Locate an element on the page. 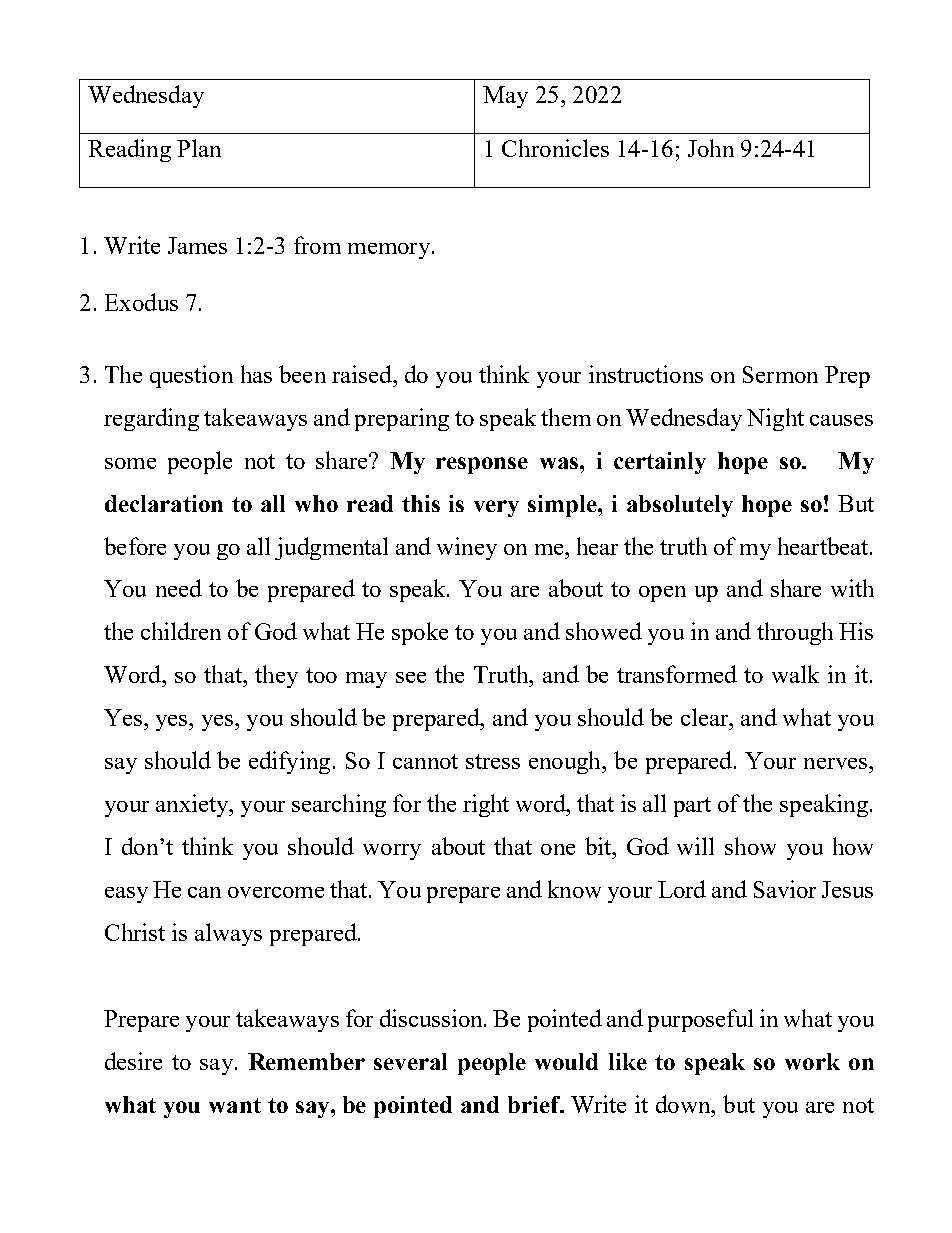 This page has height=1233, width=952. question is located at coordinates (191, 376).
